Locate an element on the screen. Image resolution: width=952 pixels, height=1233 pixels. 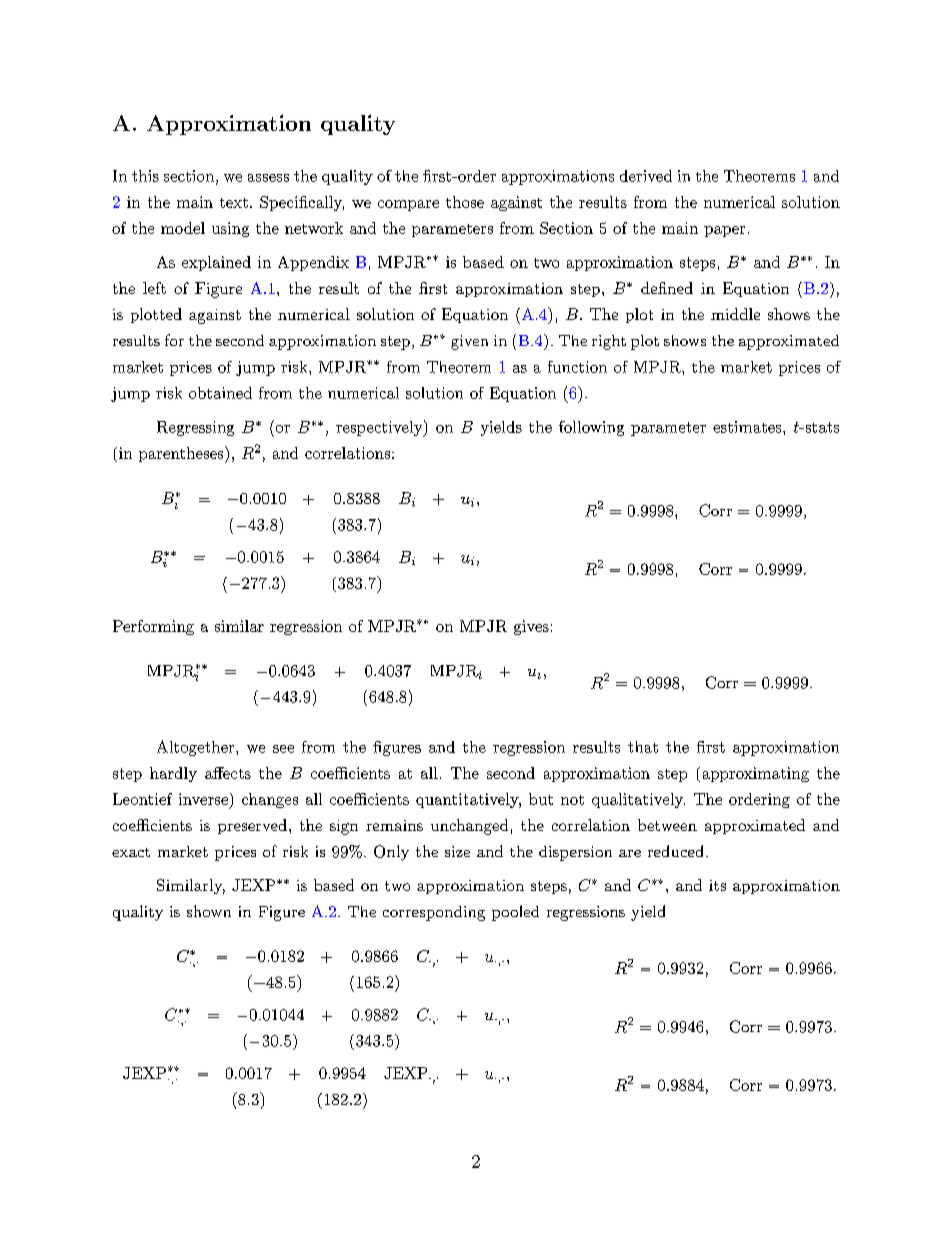
obtained is located at coordinates (220, 393).
